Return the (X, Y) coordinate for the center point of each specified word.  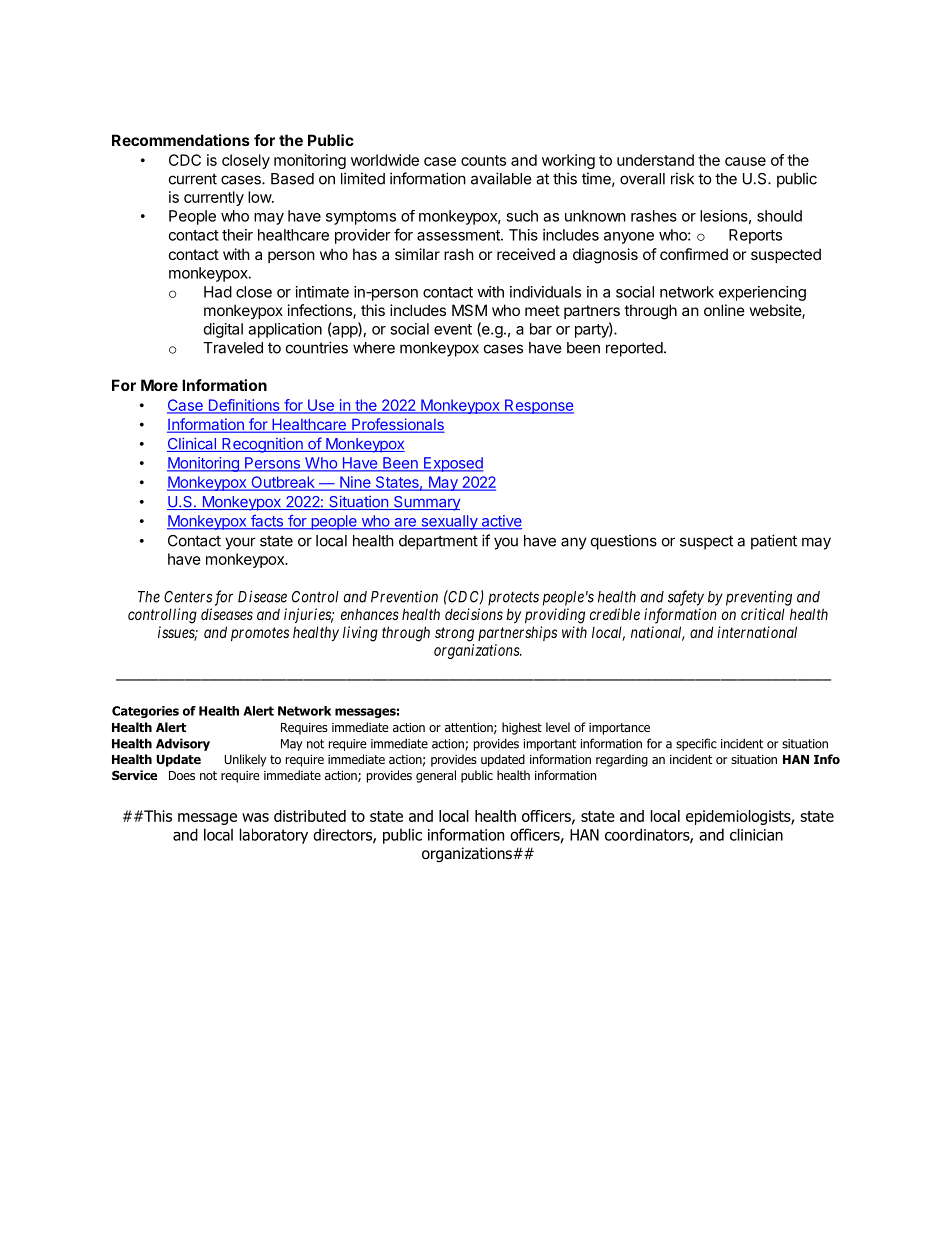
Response (538, 406)
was (255, 817)
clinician (756, 834)
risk (682, 178)
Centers (188, 597)
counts (483, 160)
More (159, 385)
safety (686, 598)
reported (634, 349)
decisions (474, 614)
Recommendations (181, 140)
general (436, 776)
